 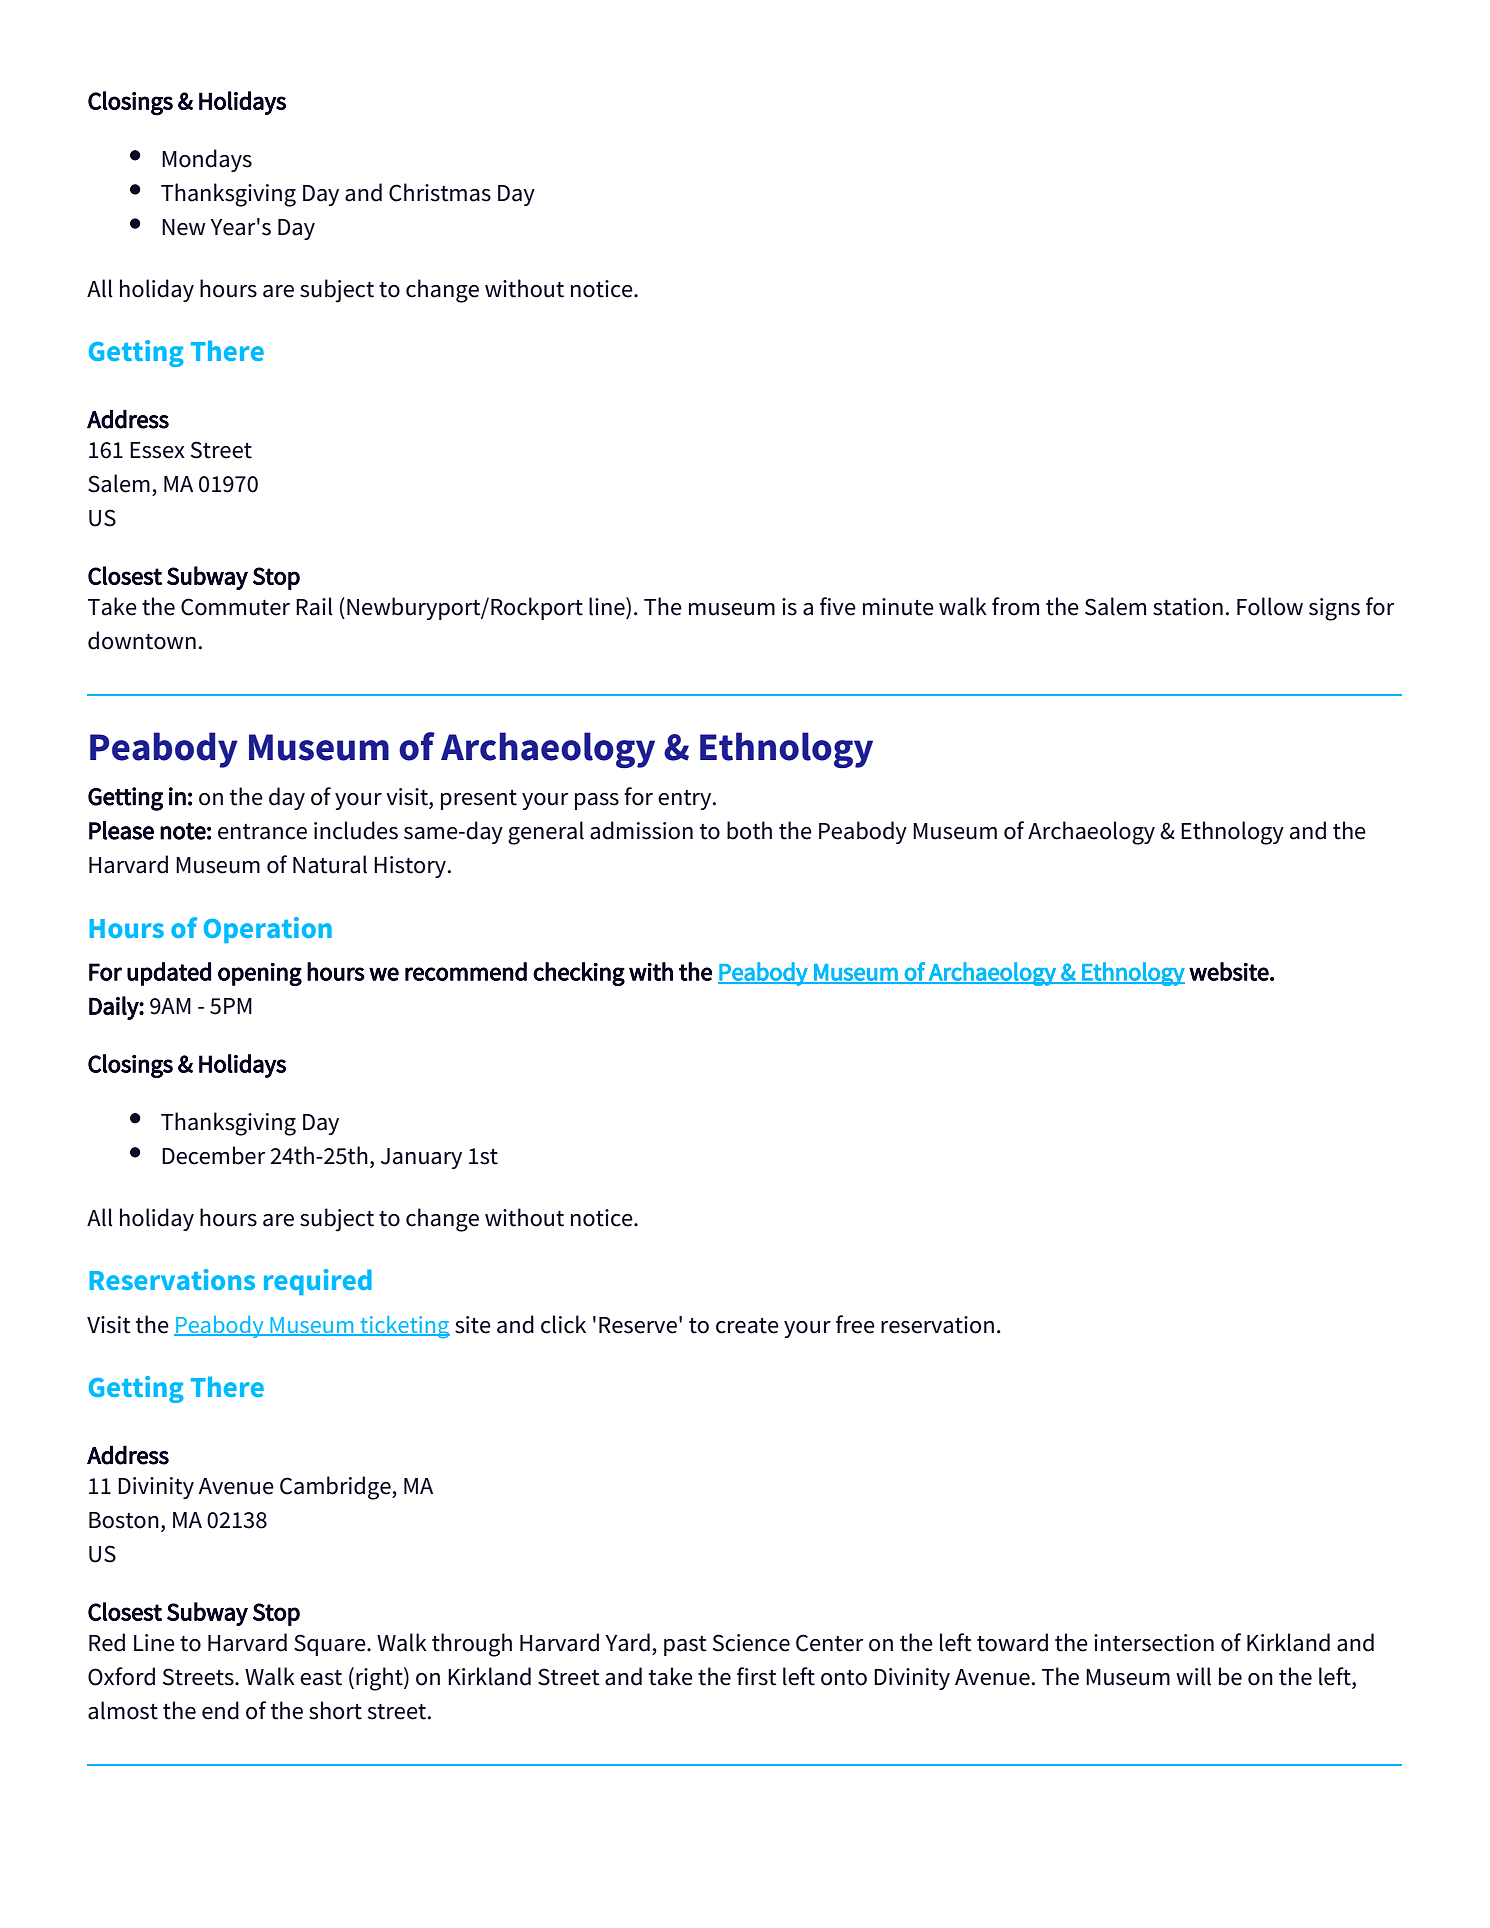 What do you see at coordinates (747, 1326) in the screenshot?
I see `create` at bounding box center [747, 1326].
